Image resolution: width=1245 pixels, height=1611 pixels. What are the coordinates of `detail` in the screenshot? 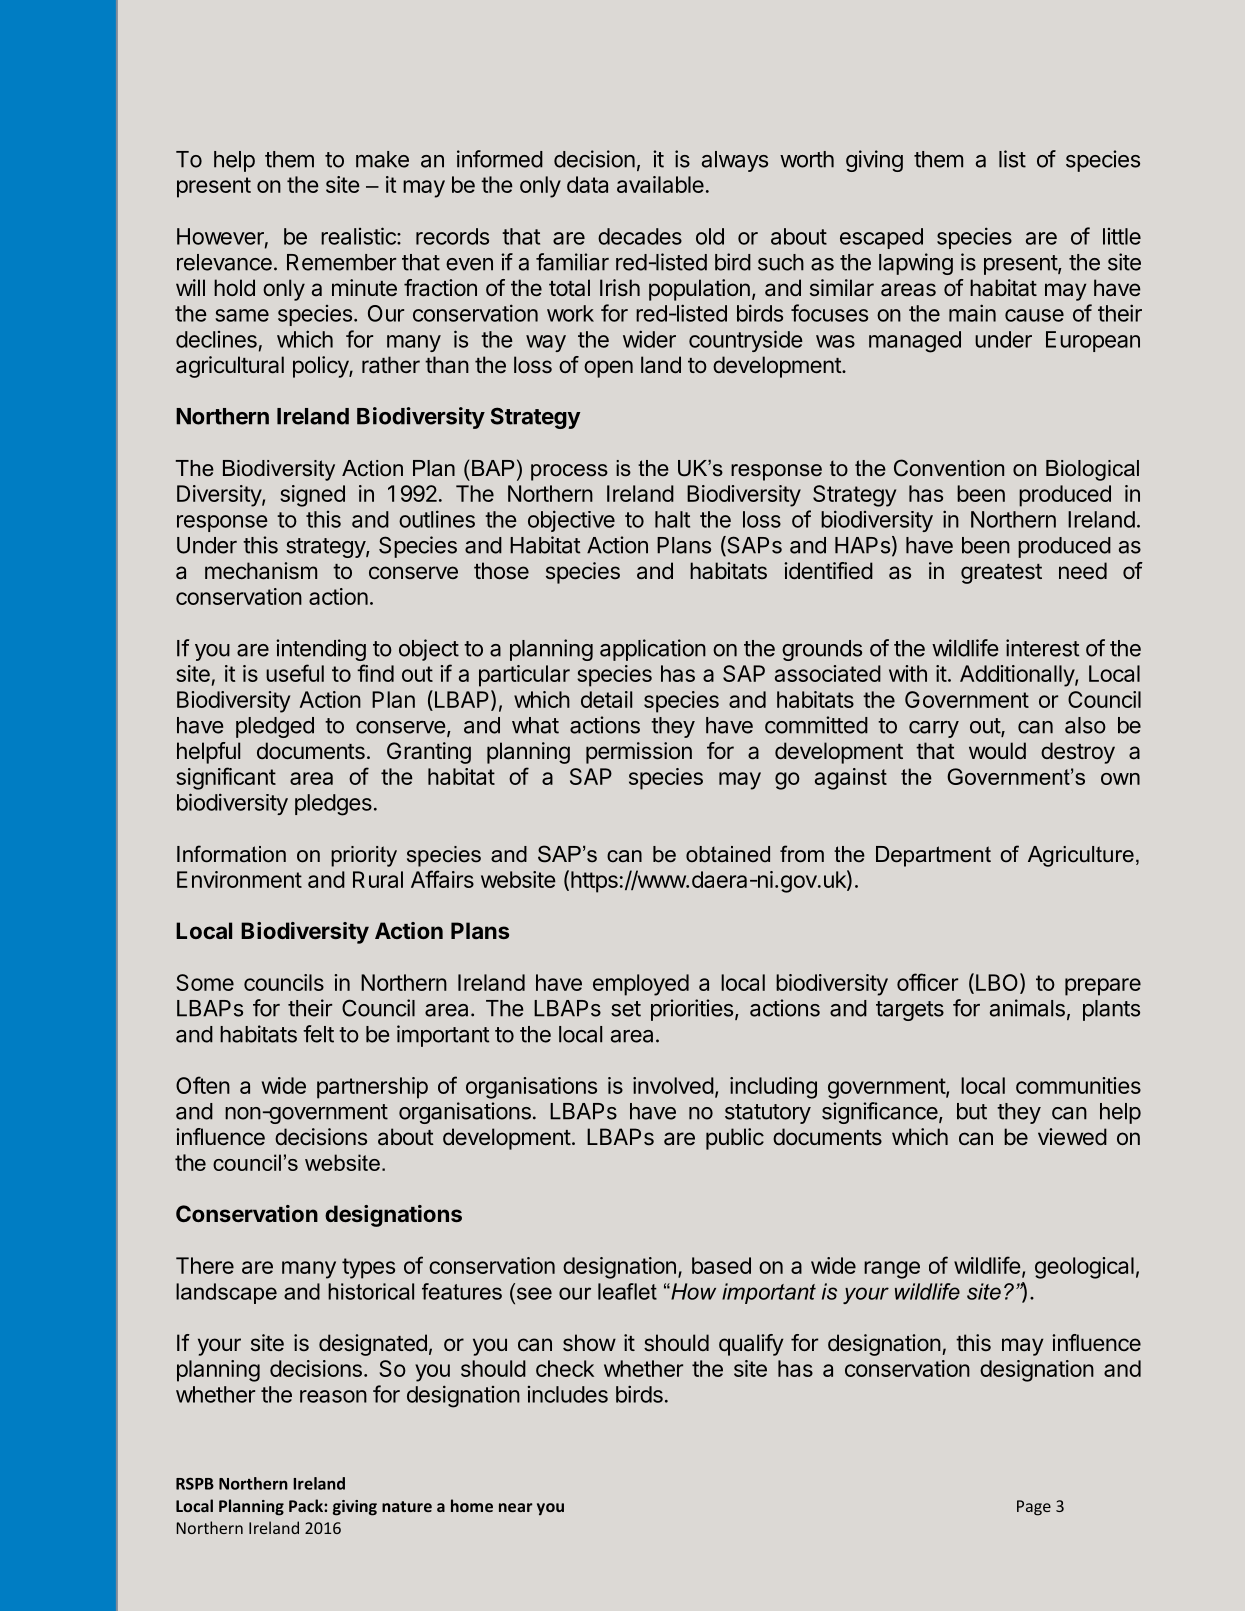 It's located at (606, 699).
